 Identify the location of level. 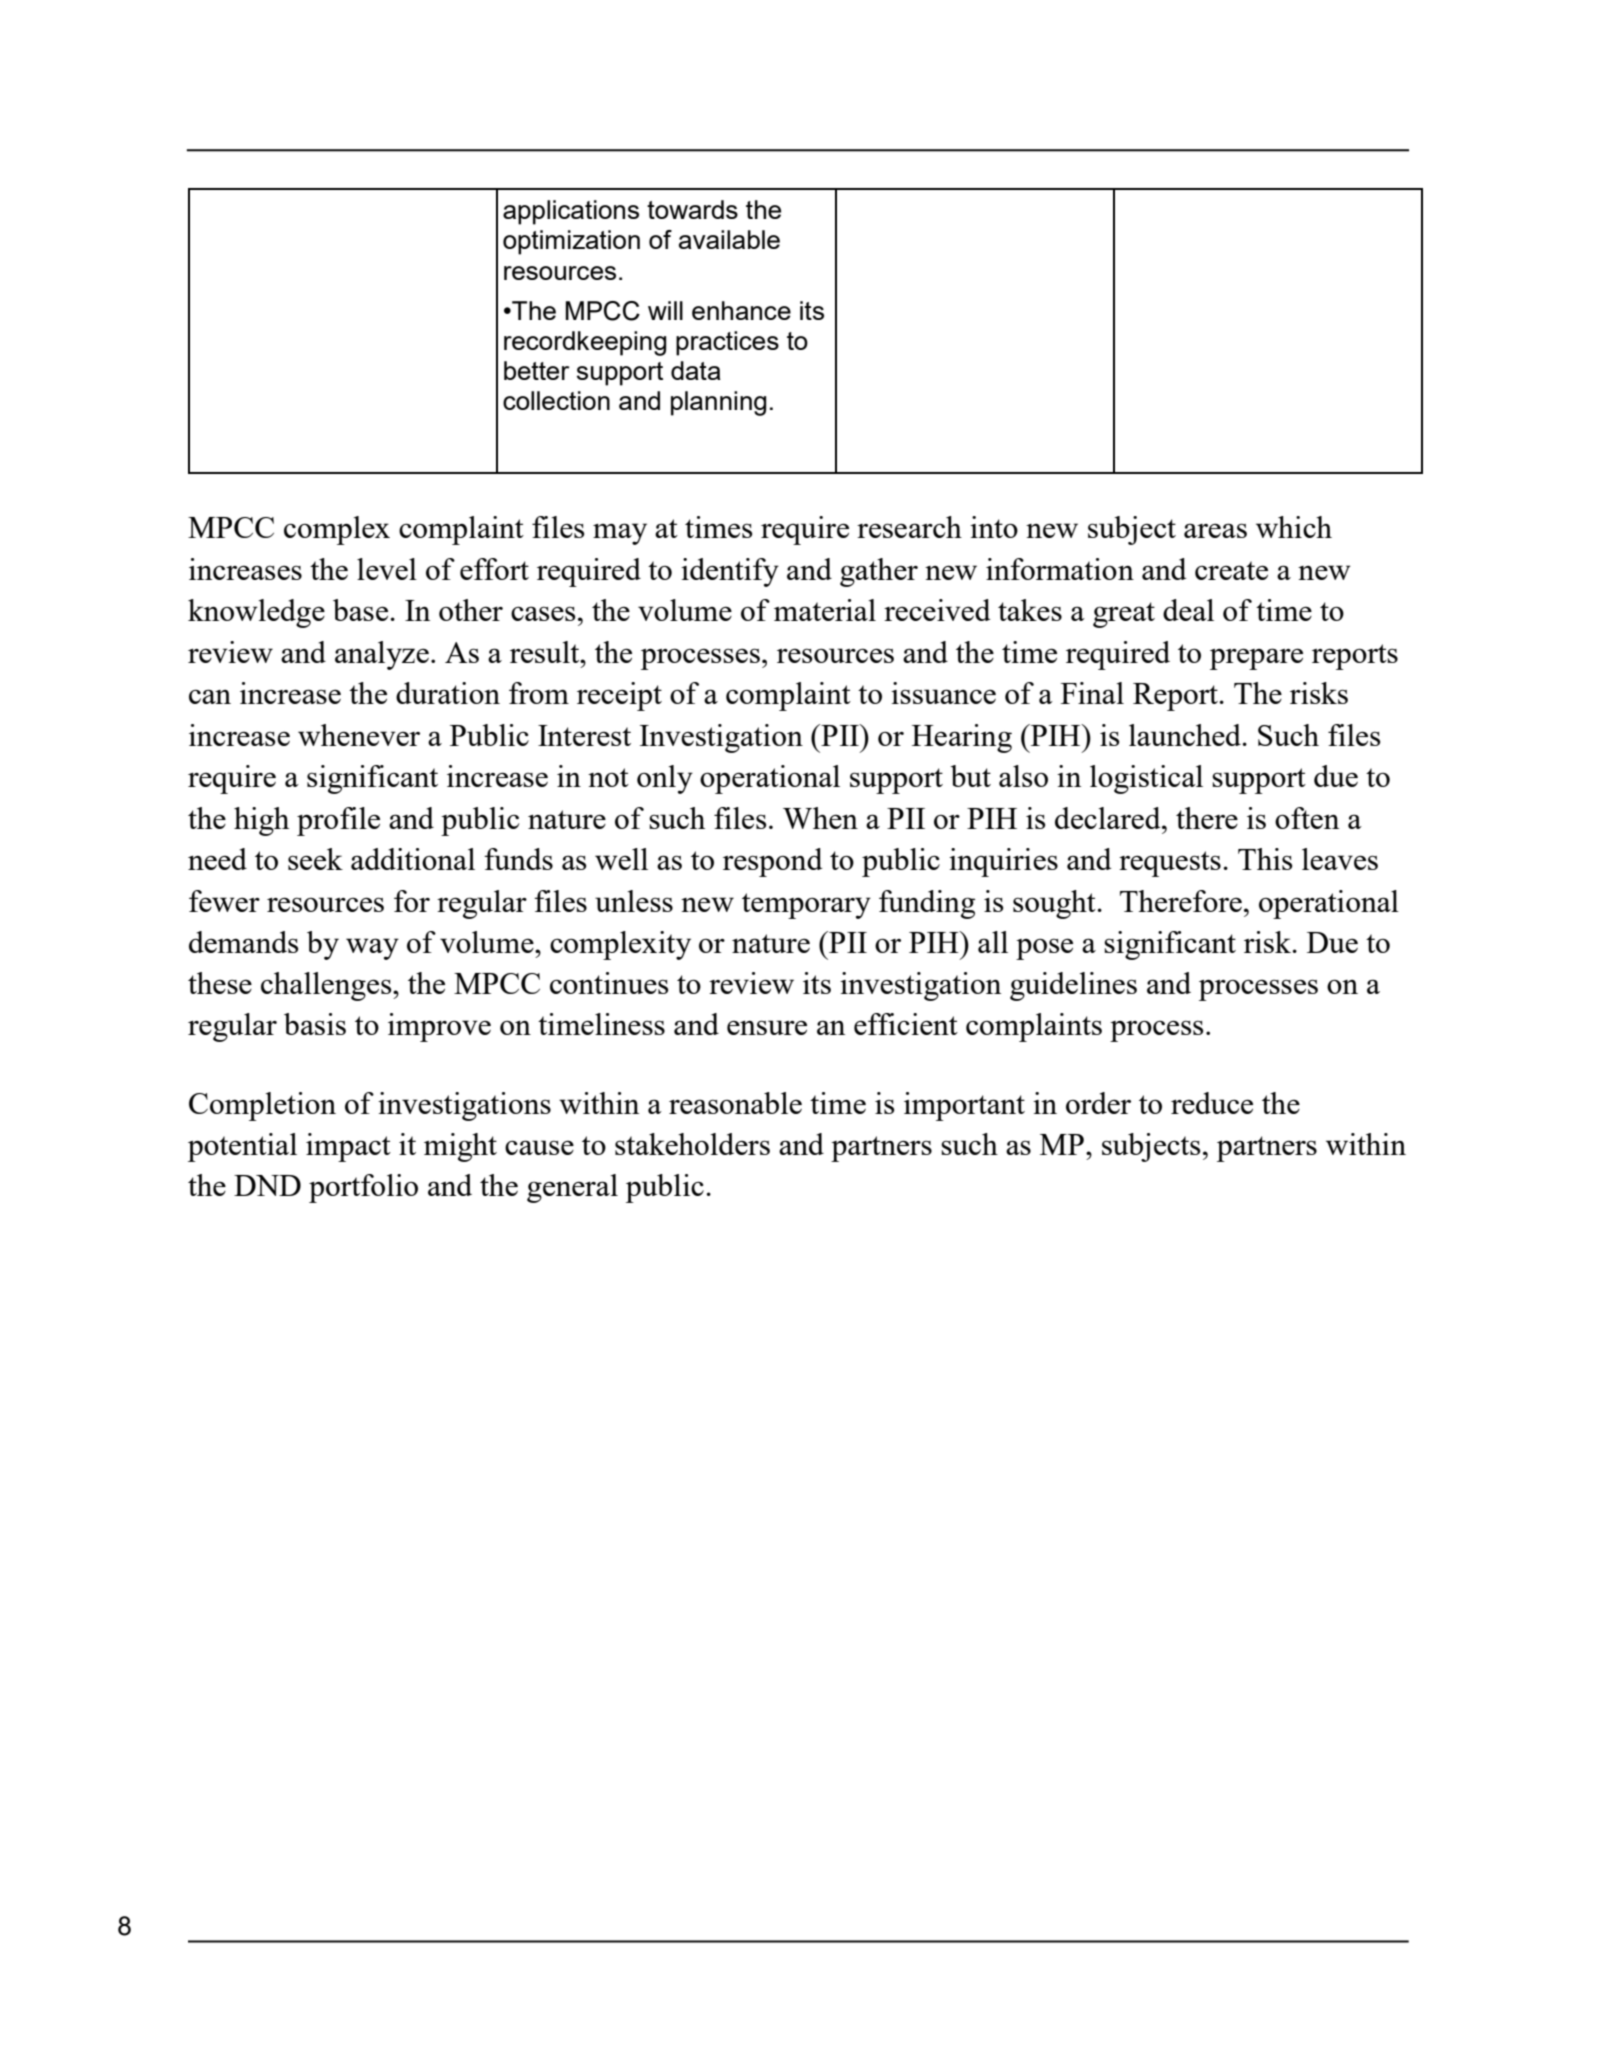
(387, 569).
